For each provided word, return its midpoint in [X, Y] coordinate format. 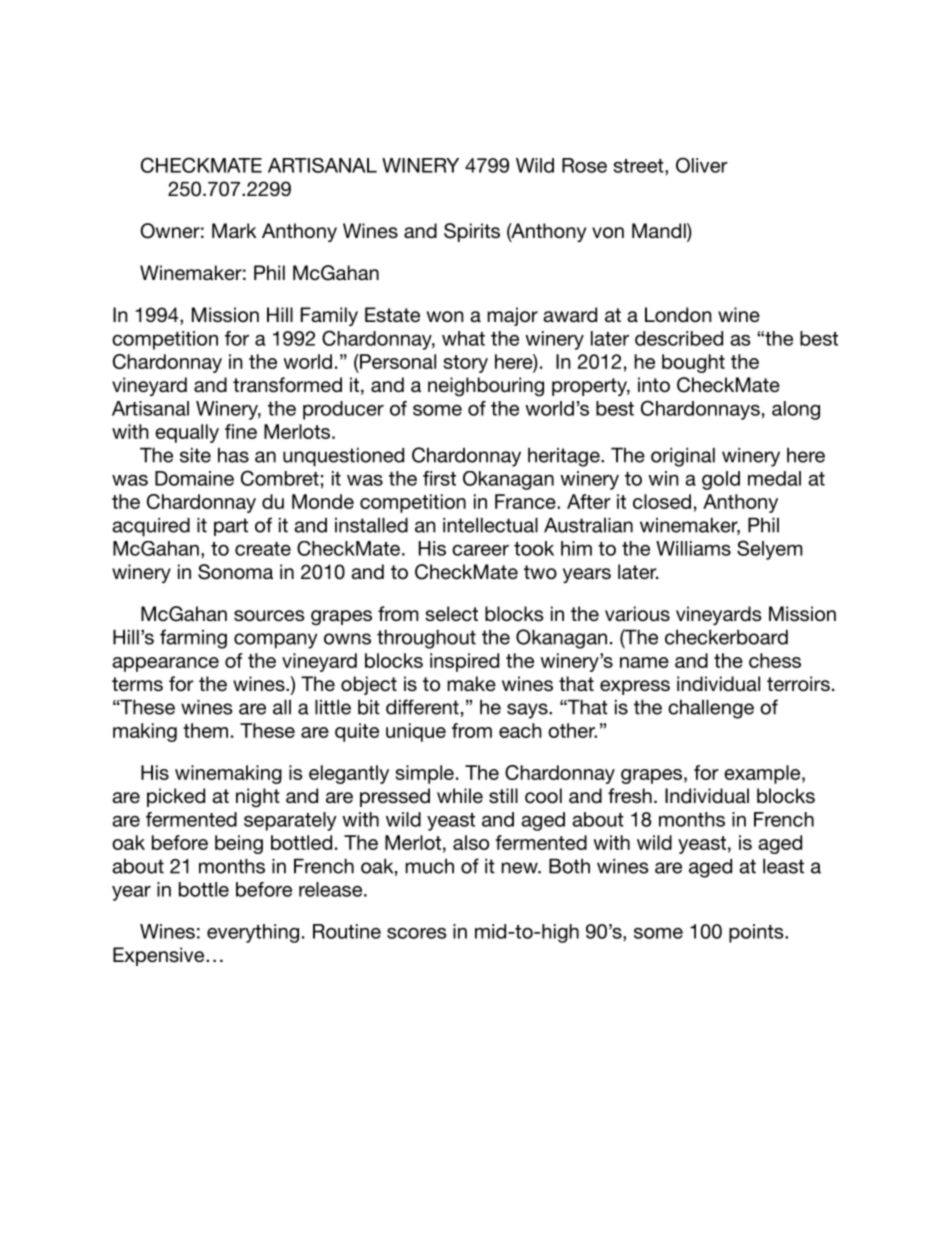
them [205, 730]
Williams [693, 548]
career [480, 550]
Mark [234, 230]
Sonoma [235, 572]
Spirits [472, 232]
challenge [711, 709]
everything [253, 933]
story [466, 364]
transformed [287, 385]
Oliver [702, 165]
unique [416, 732]
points [757, 933]
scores [417, 933]
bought [693, 363]
